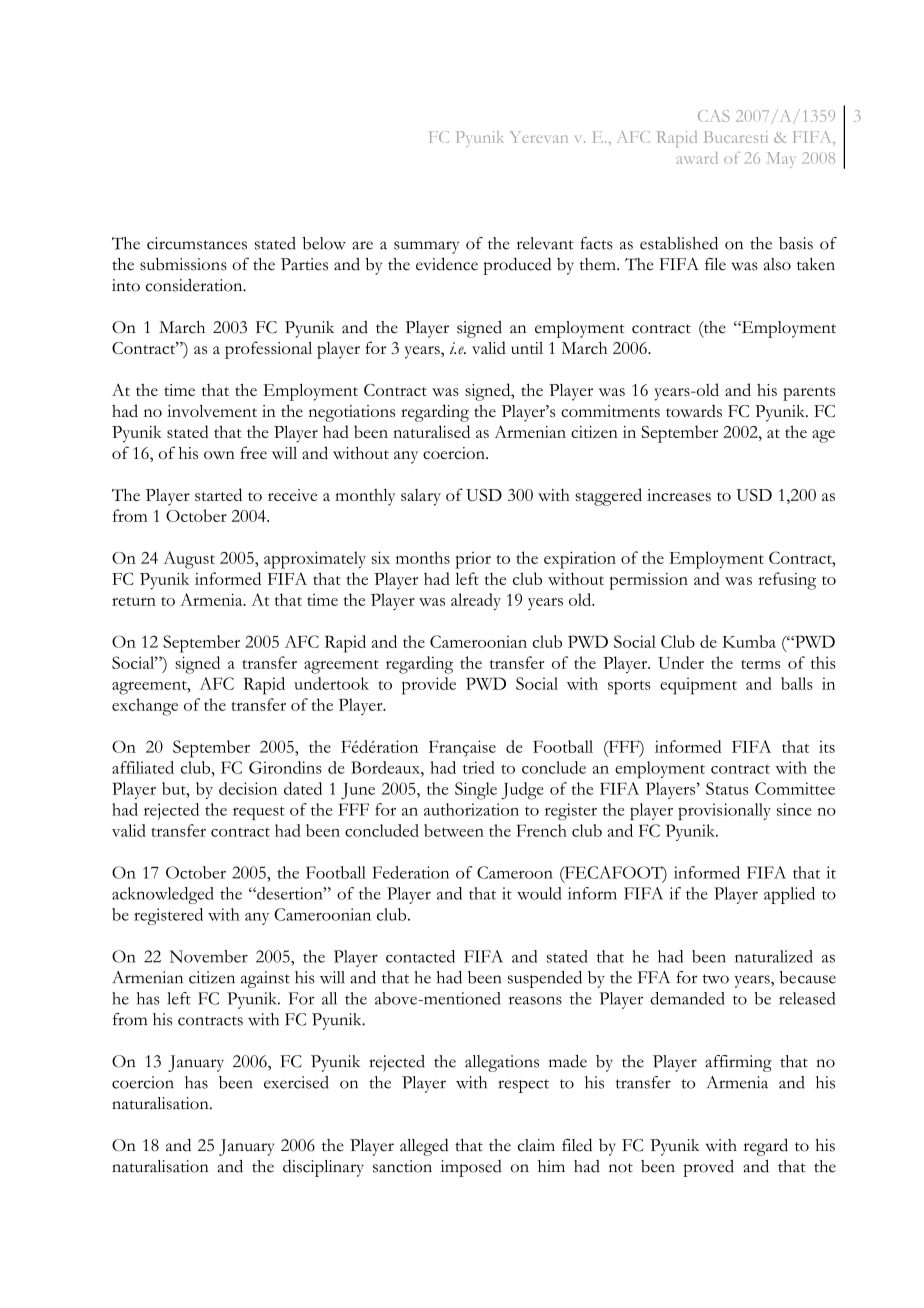  What do you see at coordinates (708, 1168) in the screenshot?
I see `proved` at bounding box center [708, 1168].
